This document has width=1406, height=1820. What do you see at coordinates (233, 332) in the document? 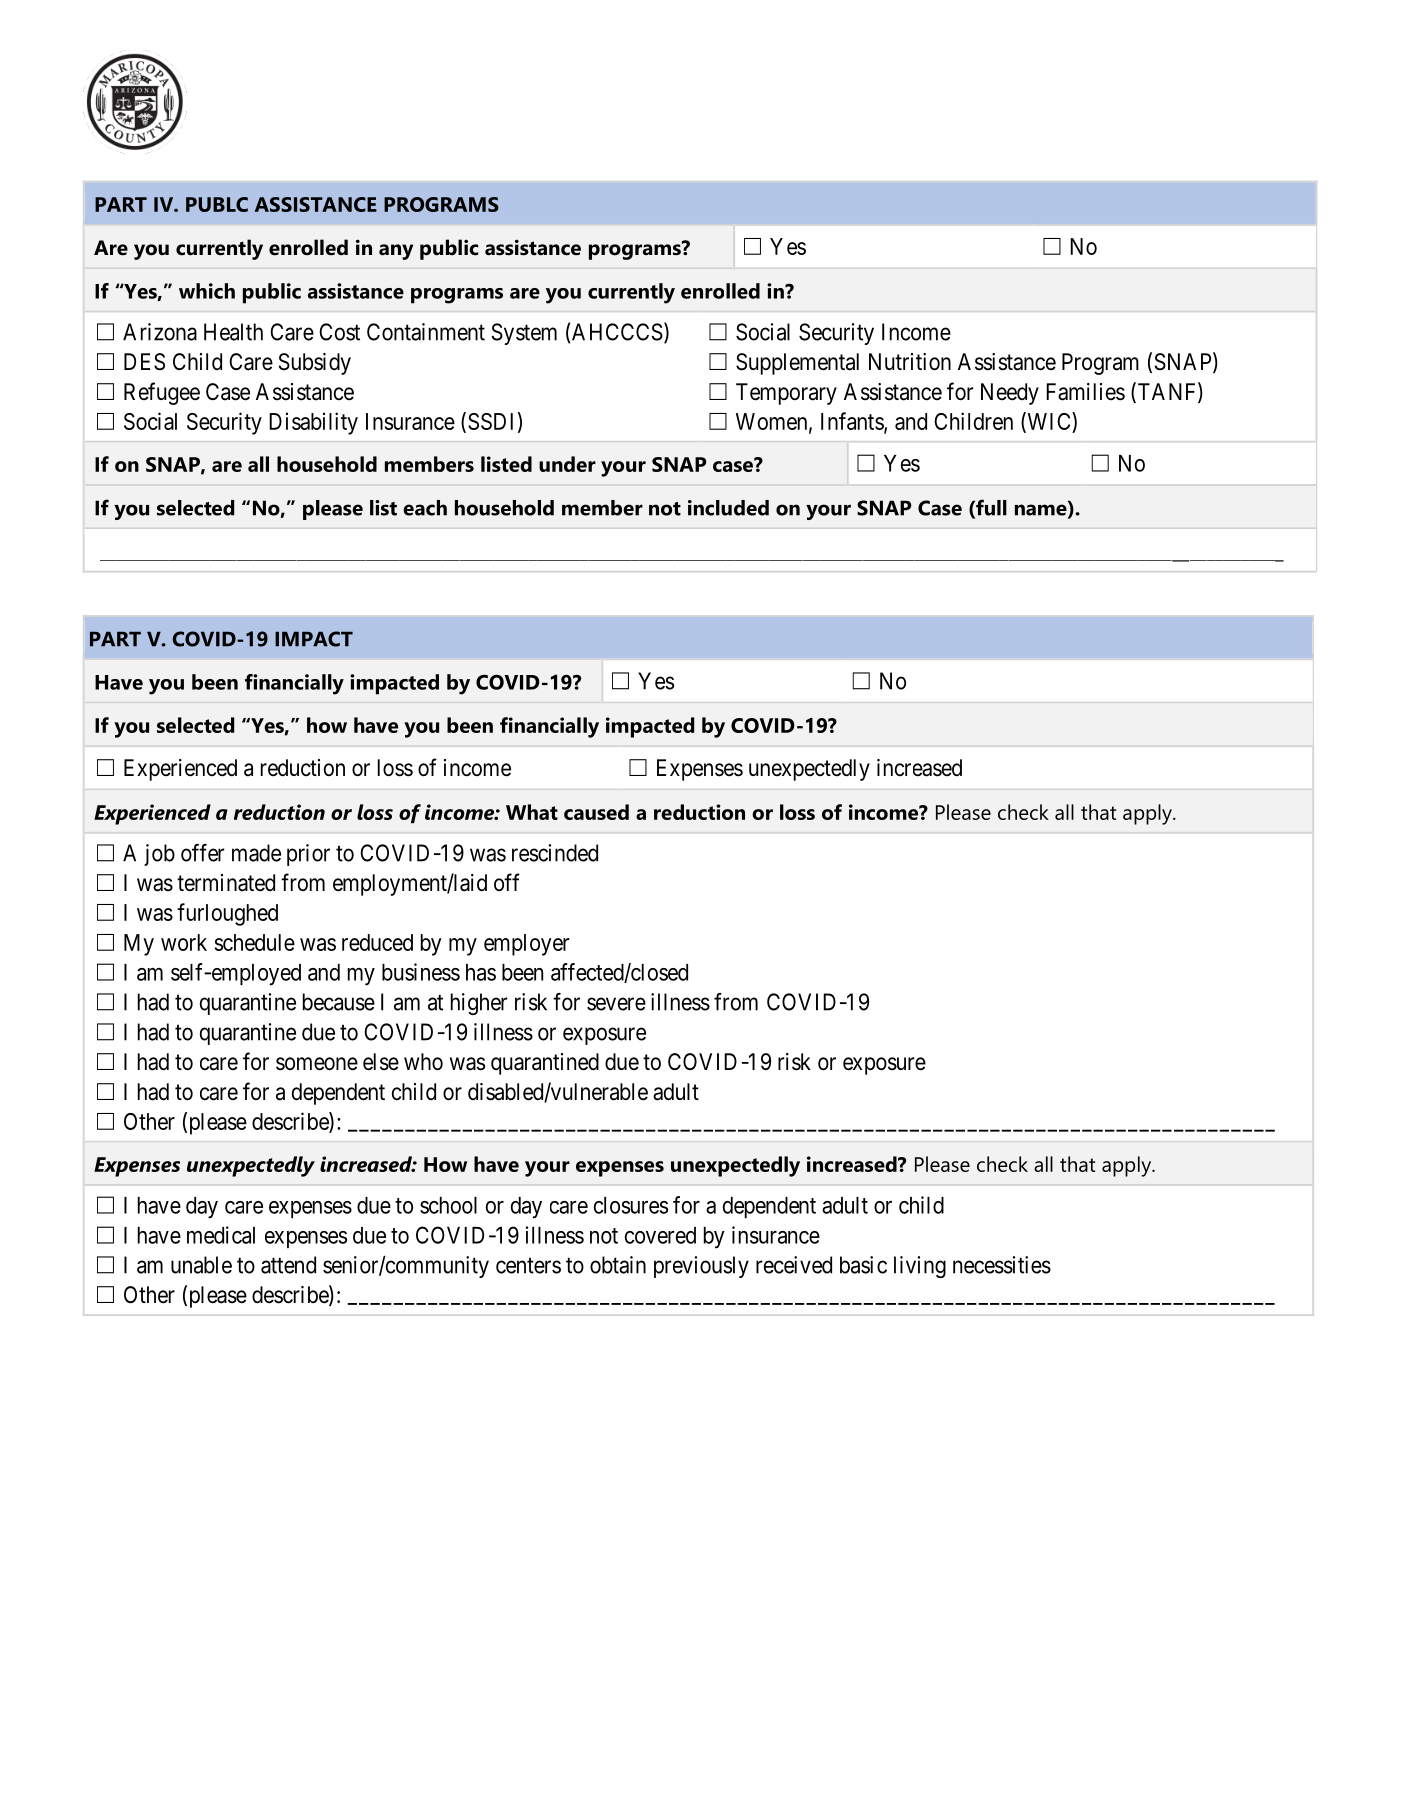
I see `Health` at bounding box center [233, 332].
